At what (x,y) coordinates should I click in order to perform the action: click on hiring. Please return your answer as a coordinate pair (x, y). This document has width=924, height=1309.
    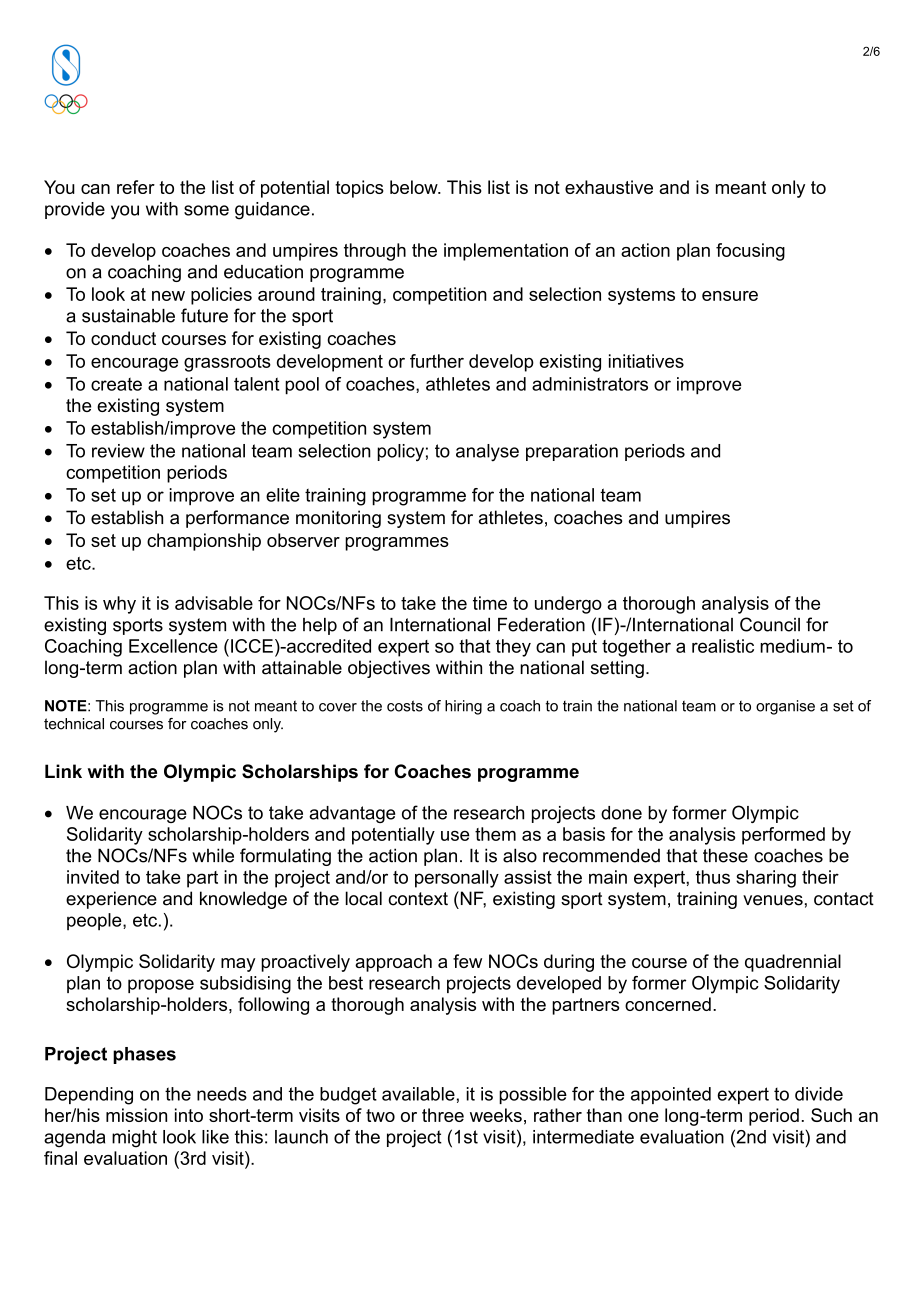
    Looking at the image, I should click on (463, 707).
